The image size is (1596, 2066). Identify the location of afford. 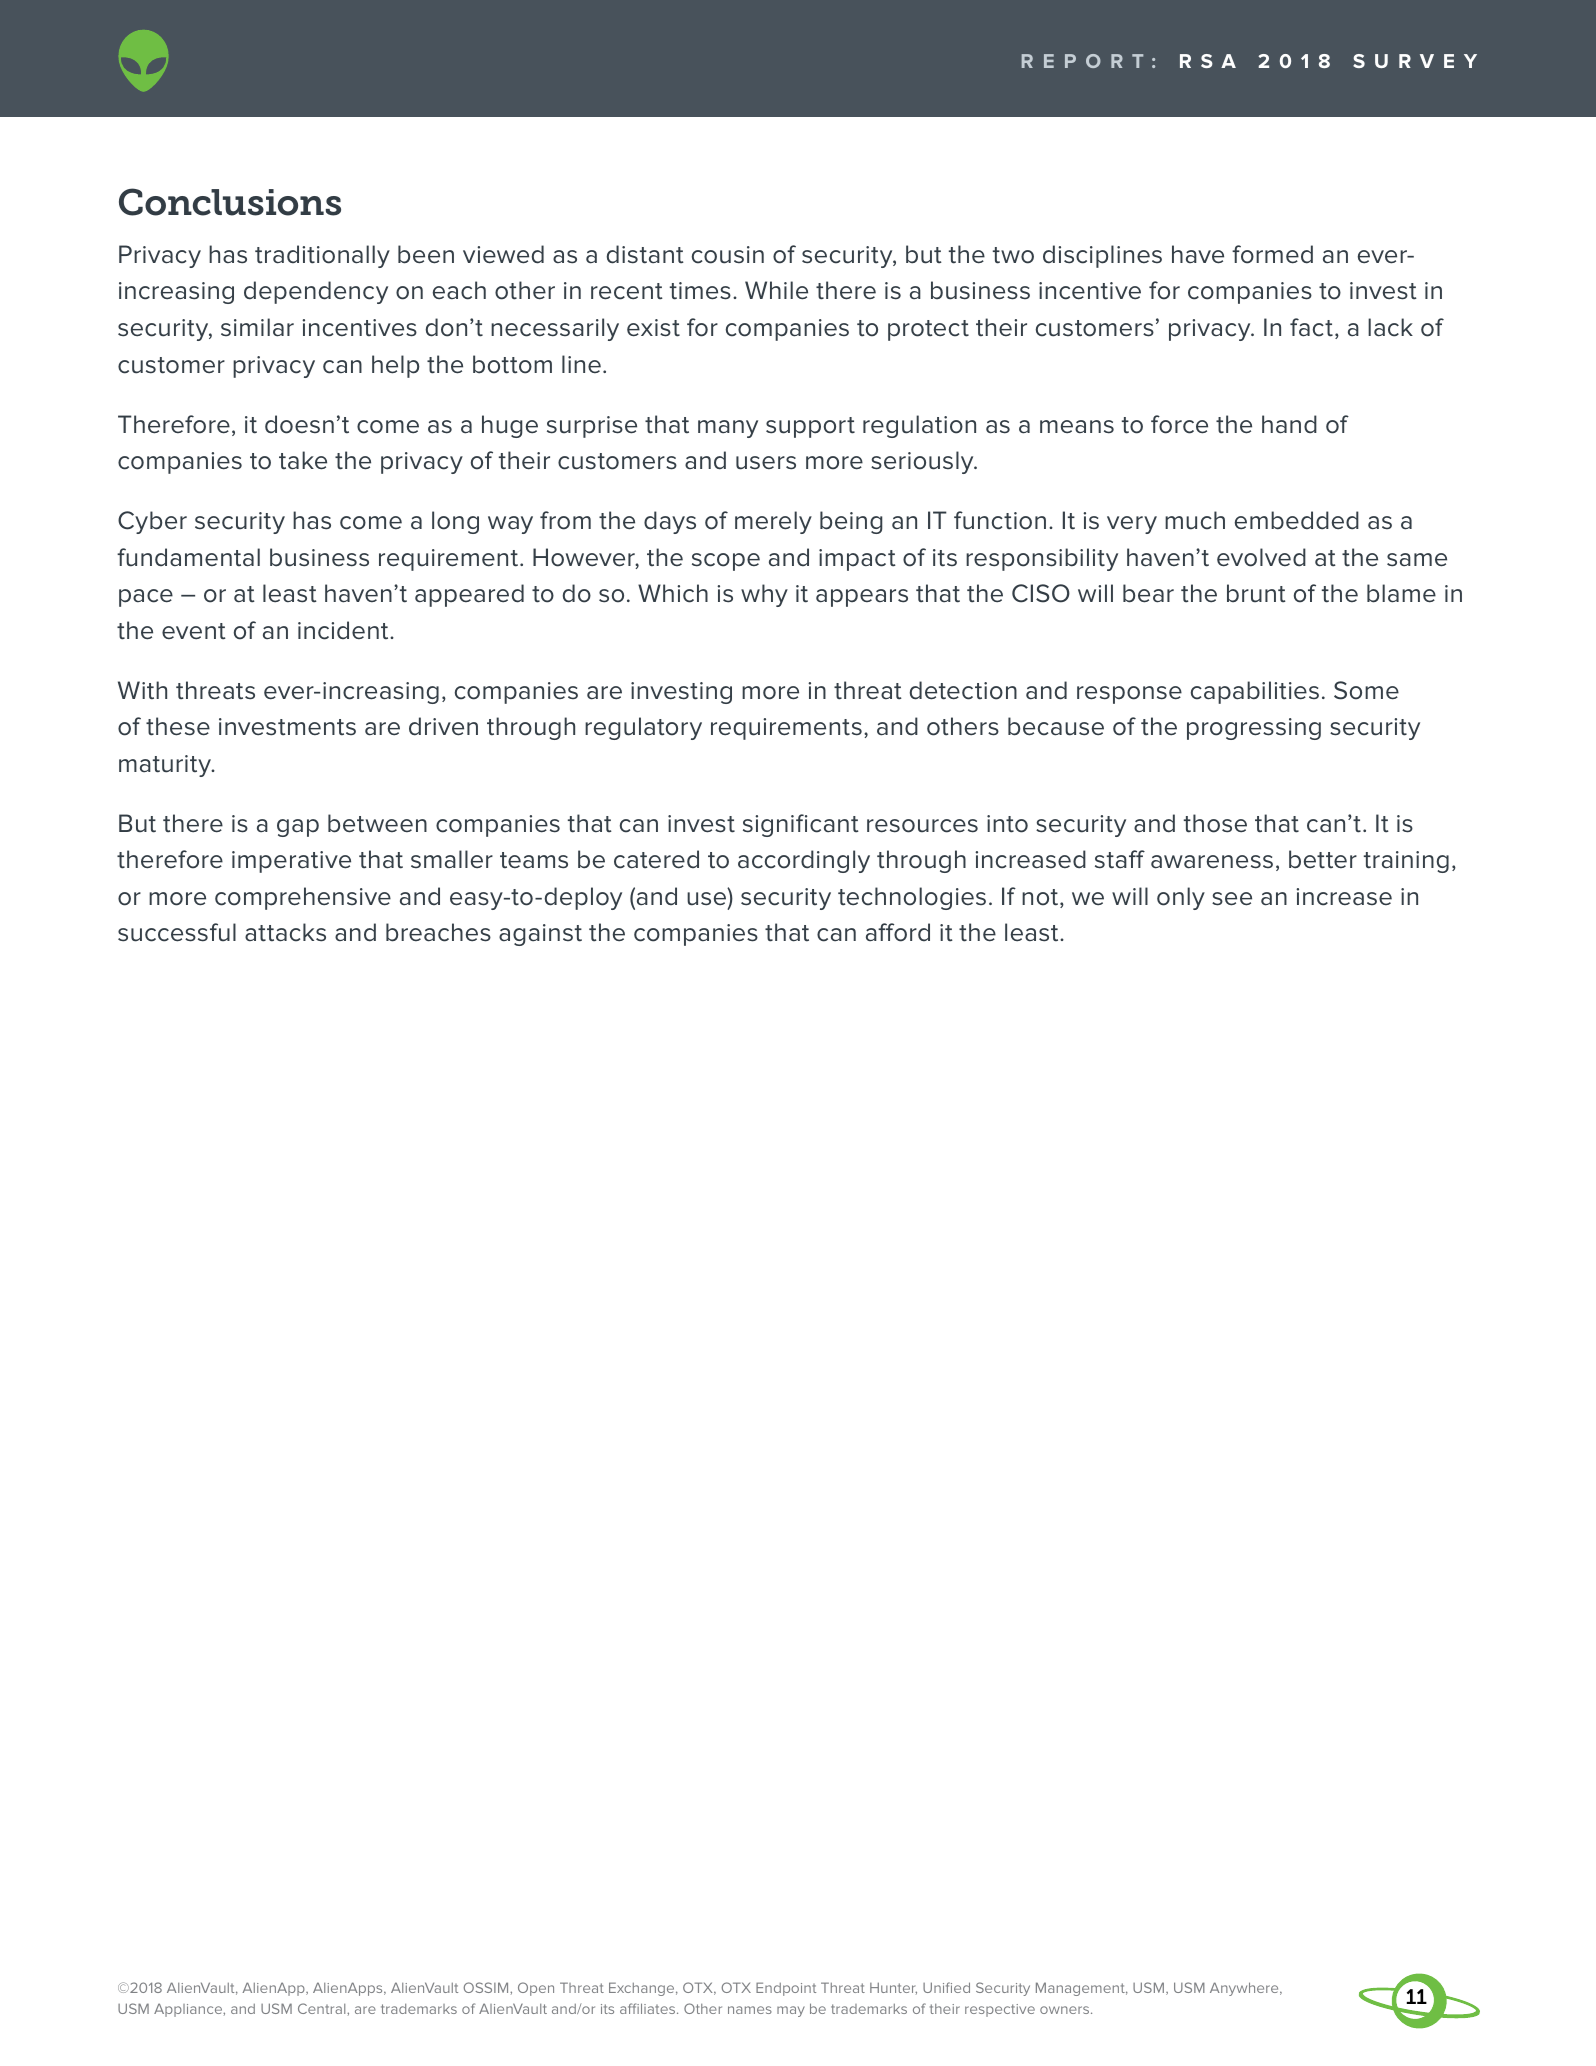
(898, 932).
